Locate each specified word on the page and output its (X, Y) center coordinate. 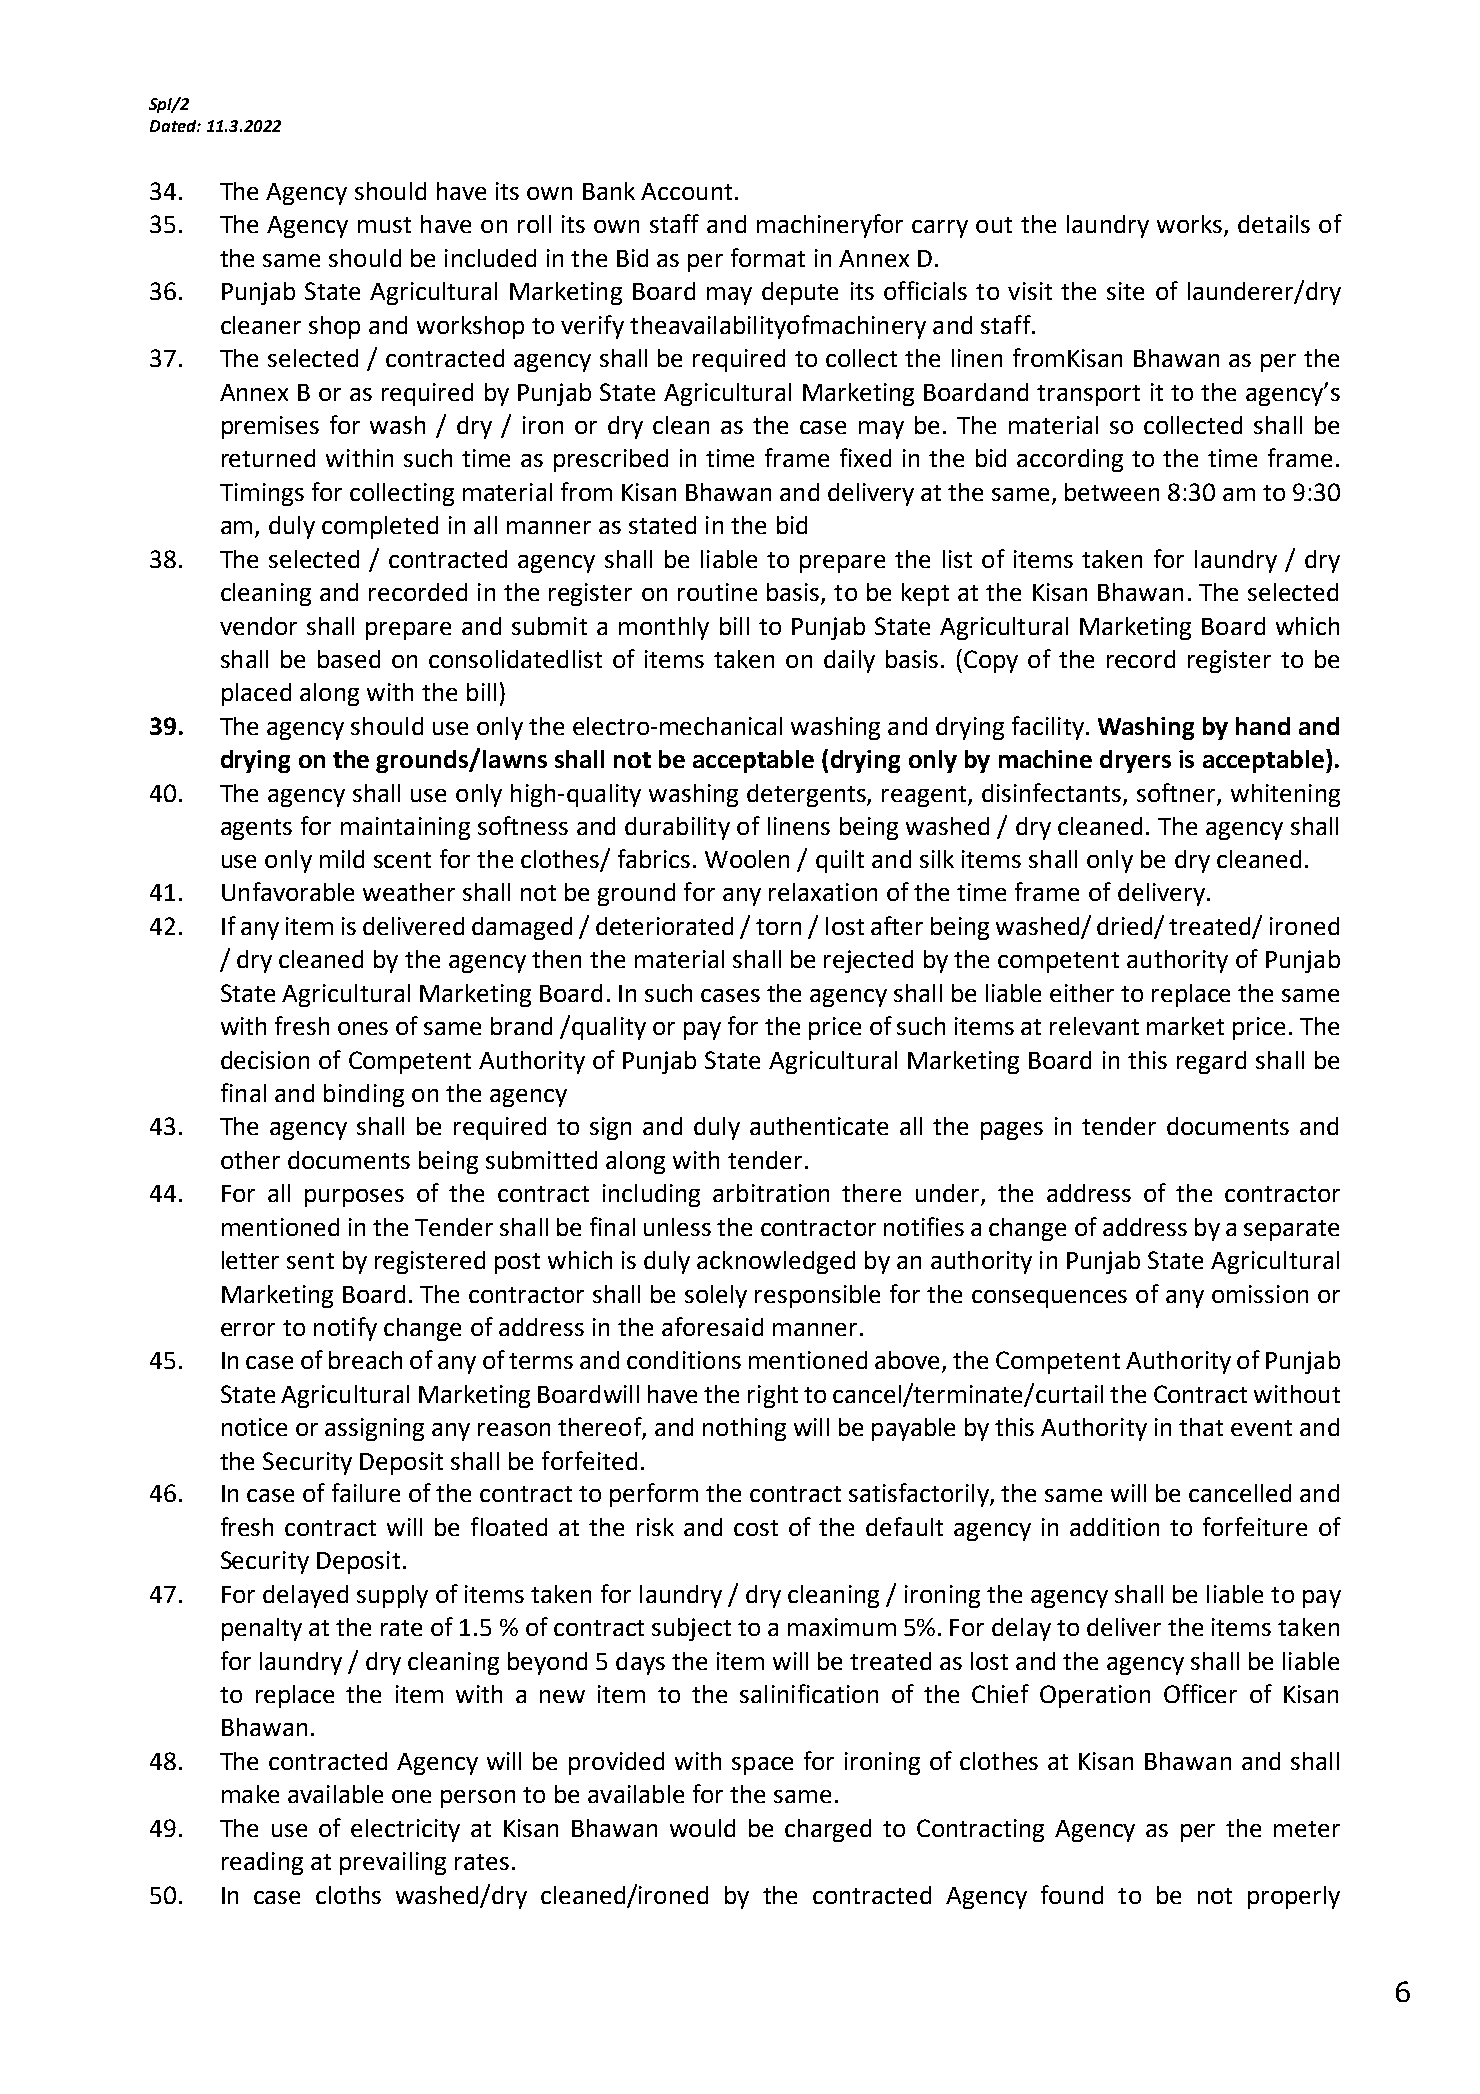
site (1125, 291)
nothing (744, 1429)
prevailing (393, 1863)
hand (1263, 726)
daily (849, 661)
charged (828, 1830)
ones (363, 1028)
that (1201, 1427)
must (384, 225)
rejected (868, 961)
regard (1211, 1062)
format (768, 257)
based (349, 659)
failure (366, 1492)
